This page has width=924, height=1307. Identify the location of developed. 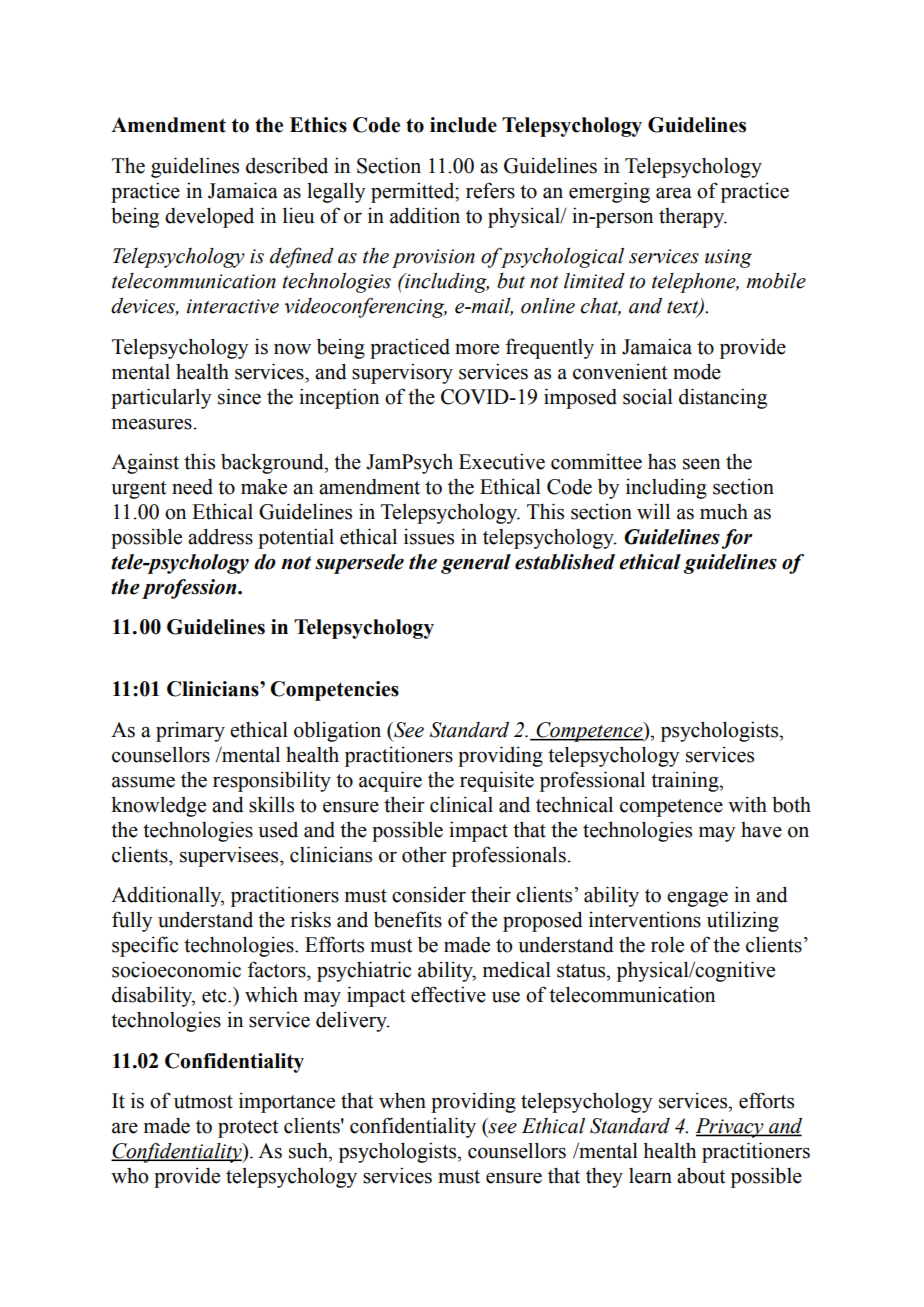
(209, 217).
